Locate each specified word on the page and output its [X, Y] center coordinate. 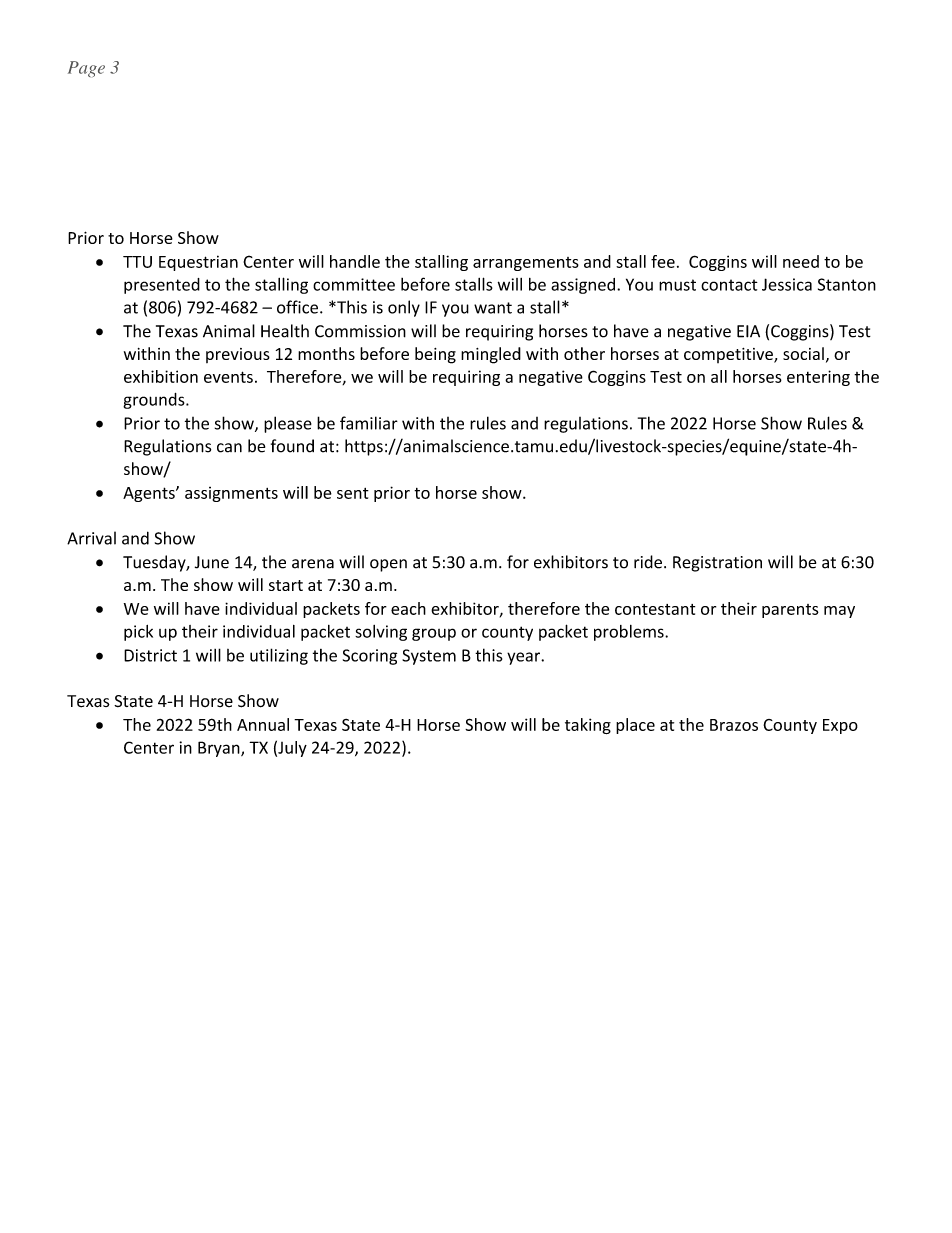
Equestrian [198, 263]
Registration [717, 564]
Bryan [220, 749]
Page [86, 69]
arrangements [526, 264]
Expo [840, 726]
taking [588, 726]
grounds [155, 401]
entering [818, 378]
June [212, 562]
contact [729, 285]
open [388, 565]
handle [355, 261]
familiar [369, 423]
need [801, 261]
